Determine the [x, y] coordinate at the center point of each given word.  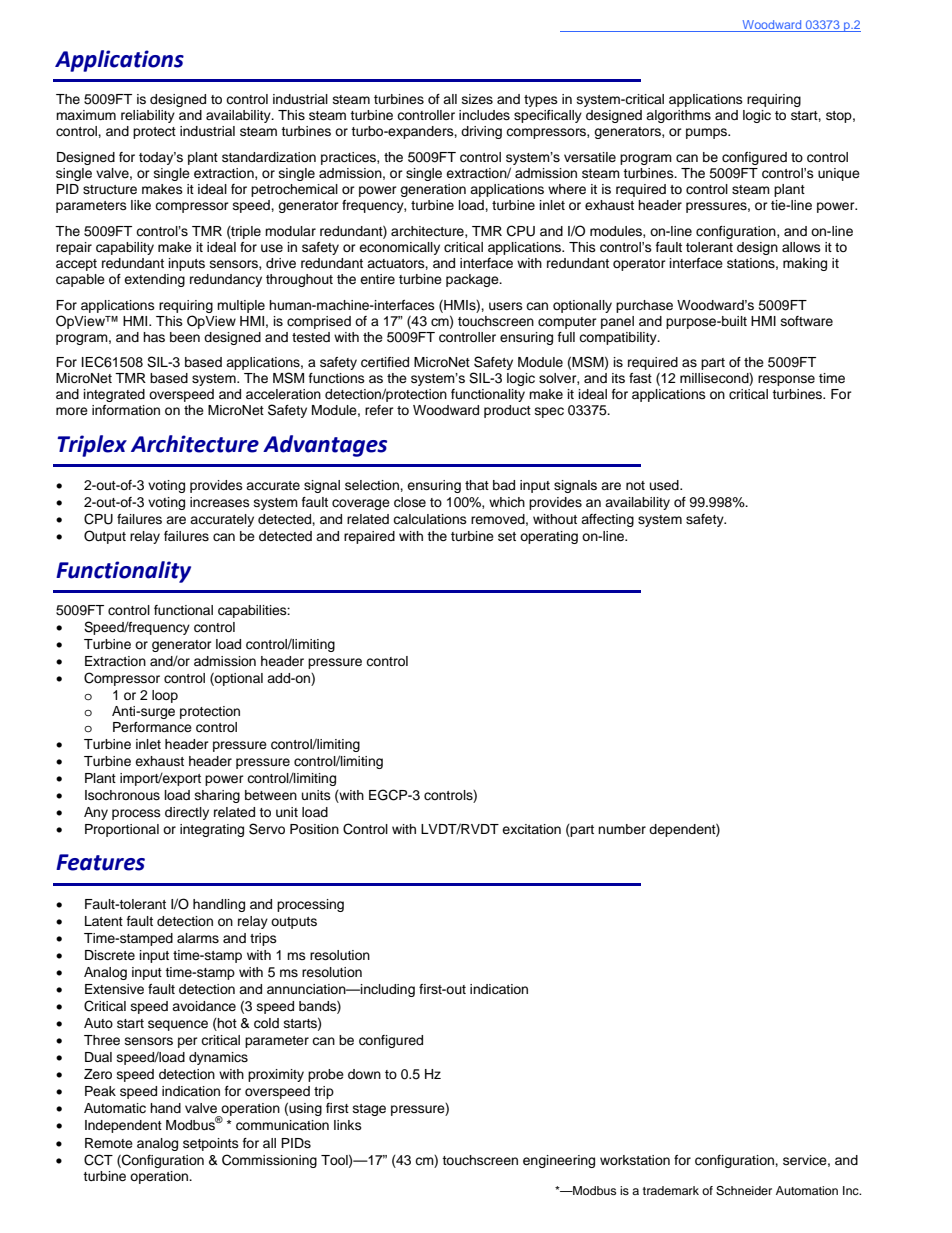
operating [549, 537]
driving [481, 132]
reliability [148, 116]
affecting [607, 520]
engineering [559, 1161]
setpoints [211, 1144]
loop [165, 696]
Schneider [744, 1191]
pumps [708, 133]
